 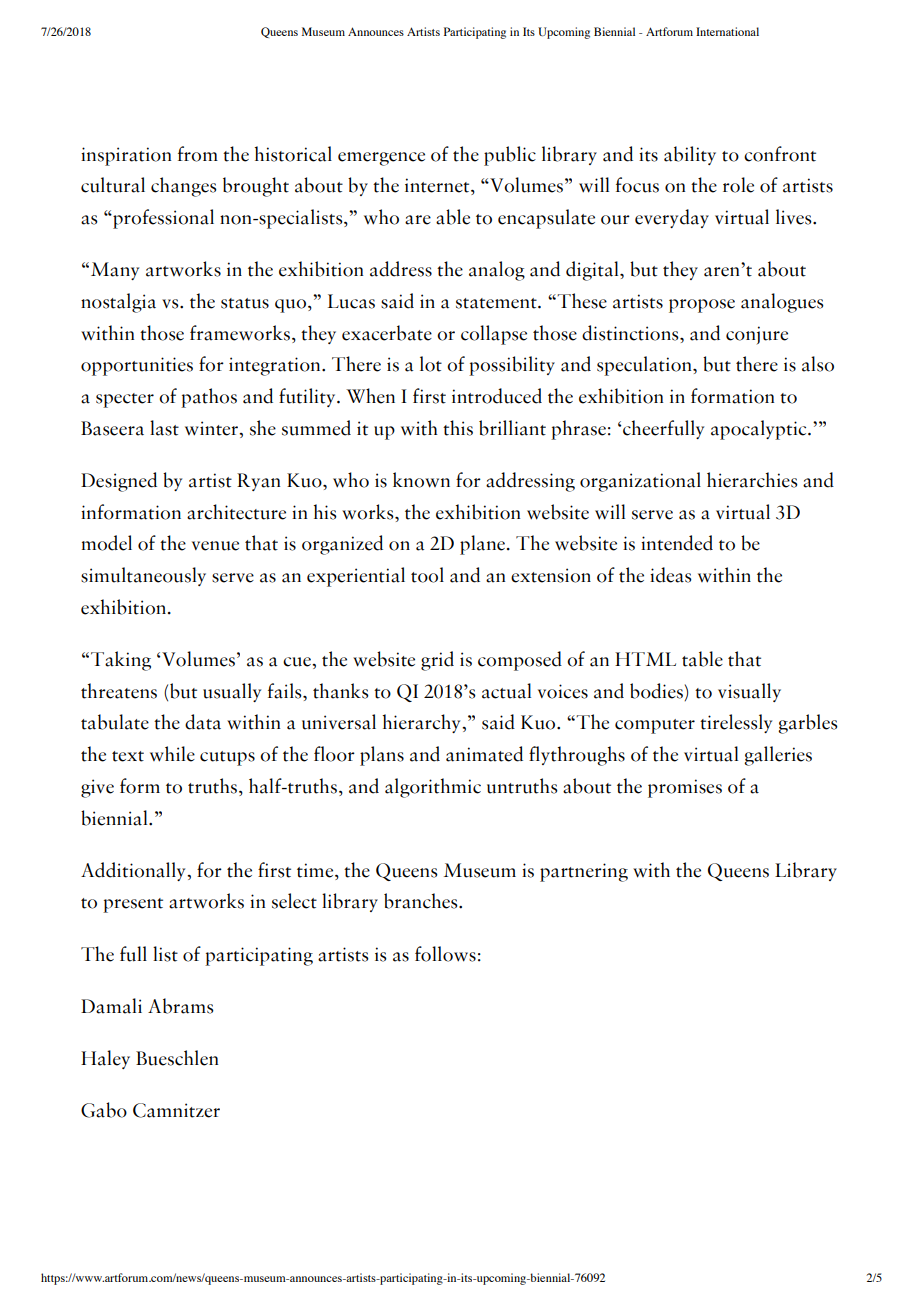 I want to click on plane, so click(x=484, y=545).
